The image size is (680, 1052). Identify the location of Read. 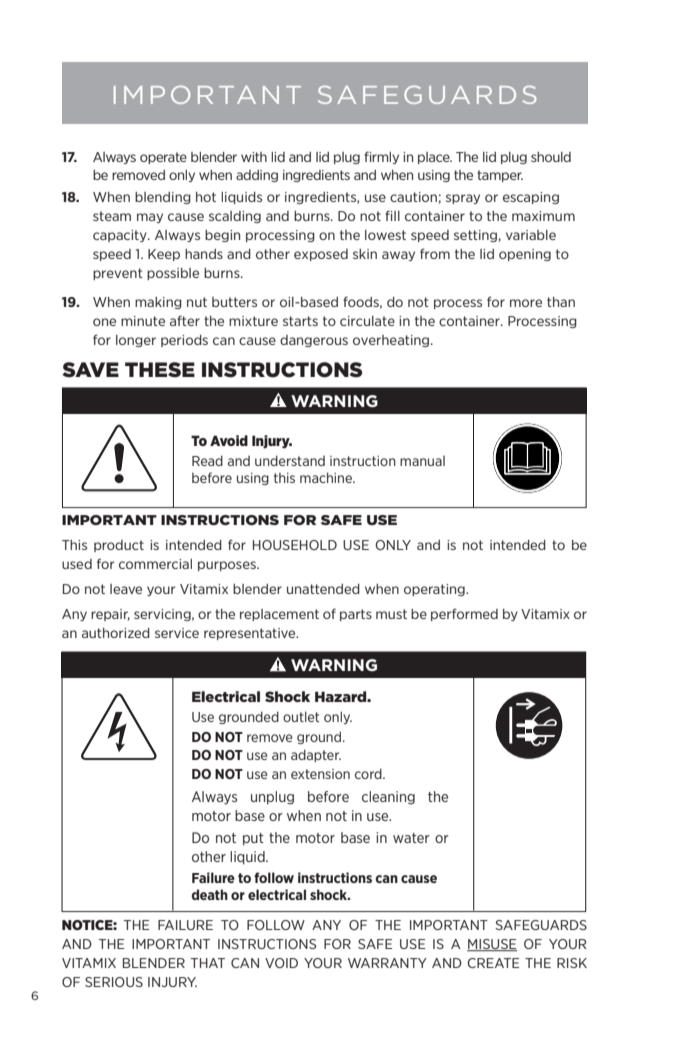
(207, 460).
